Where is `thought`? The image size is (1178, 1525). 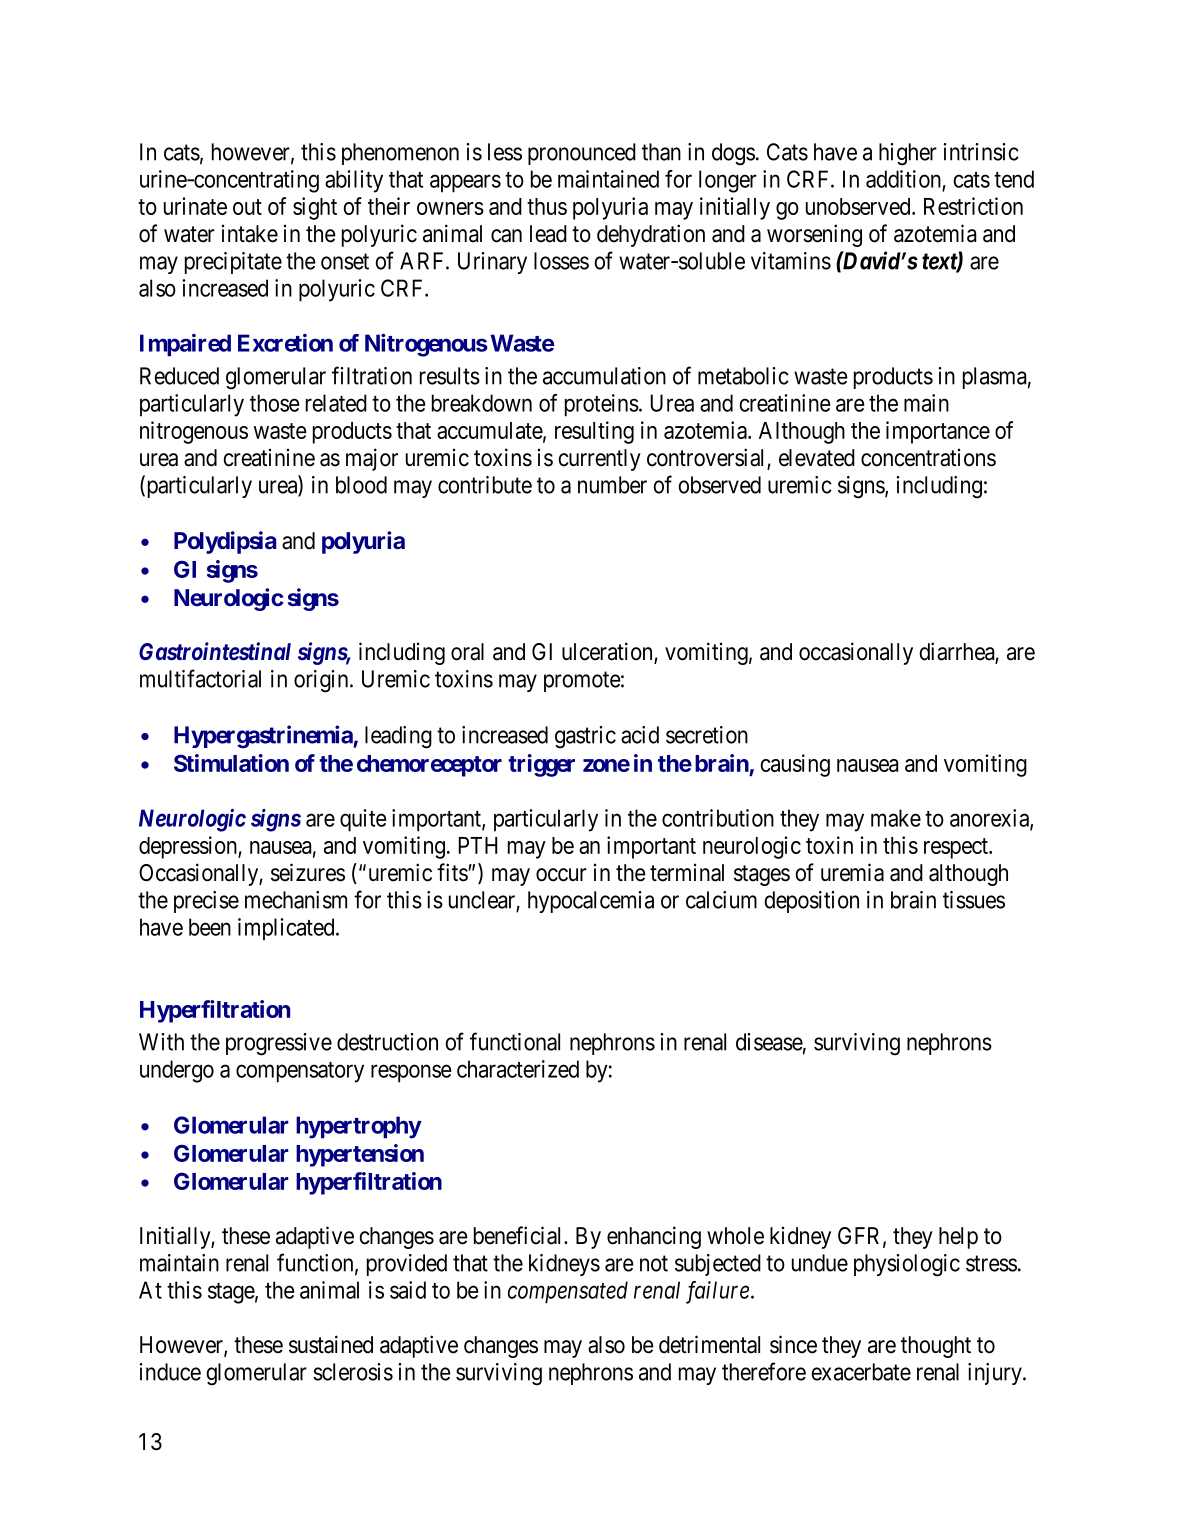 thought is located at coordinates (936, 1347).
